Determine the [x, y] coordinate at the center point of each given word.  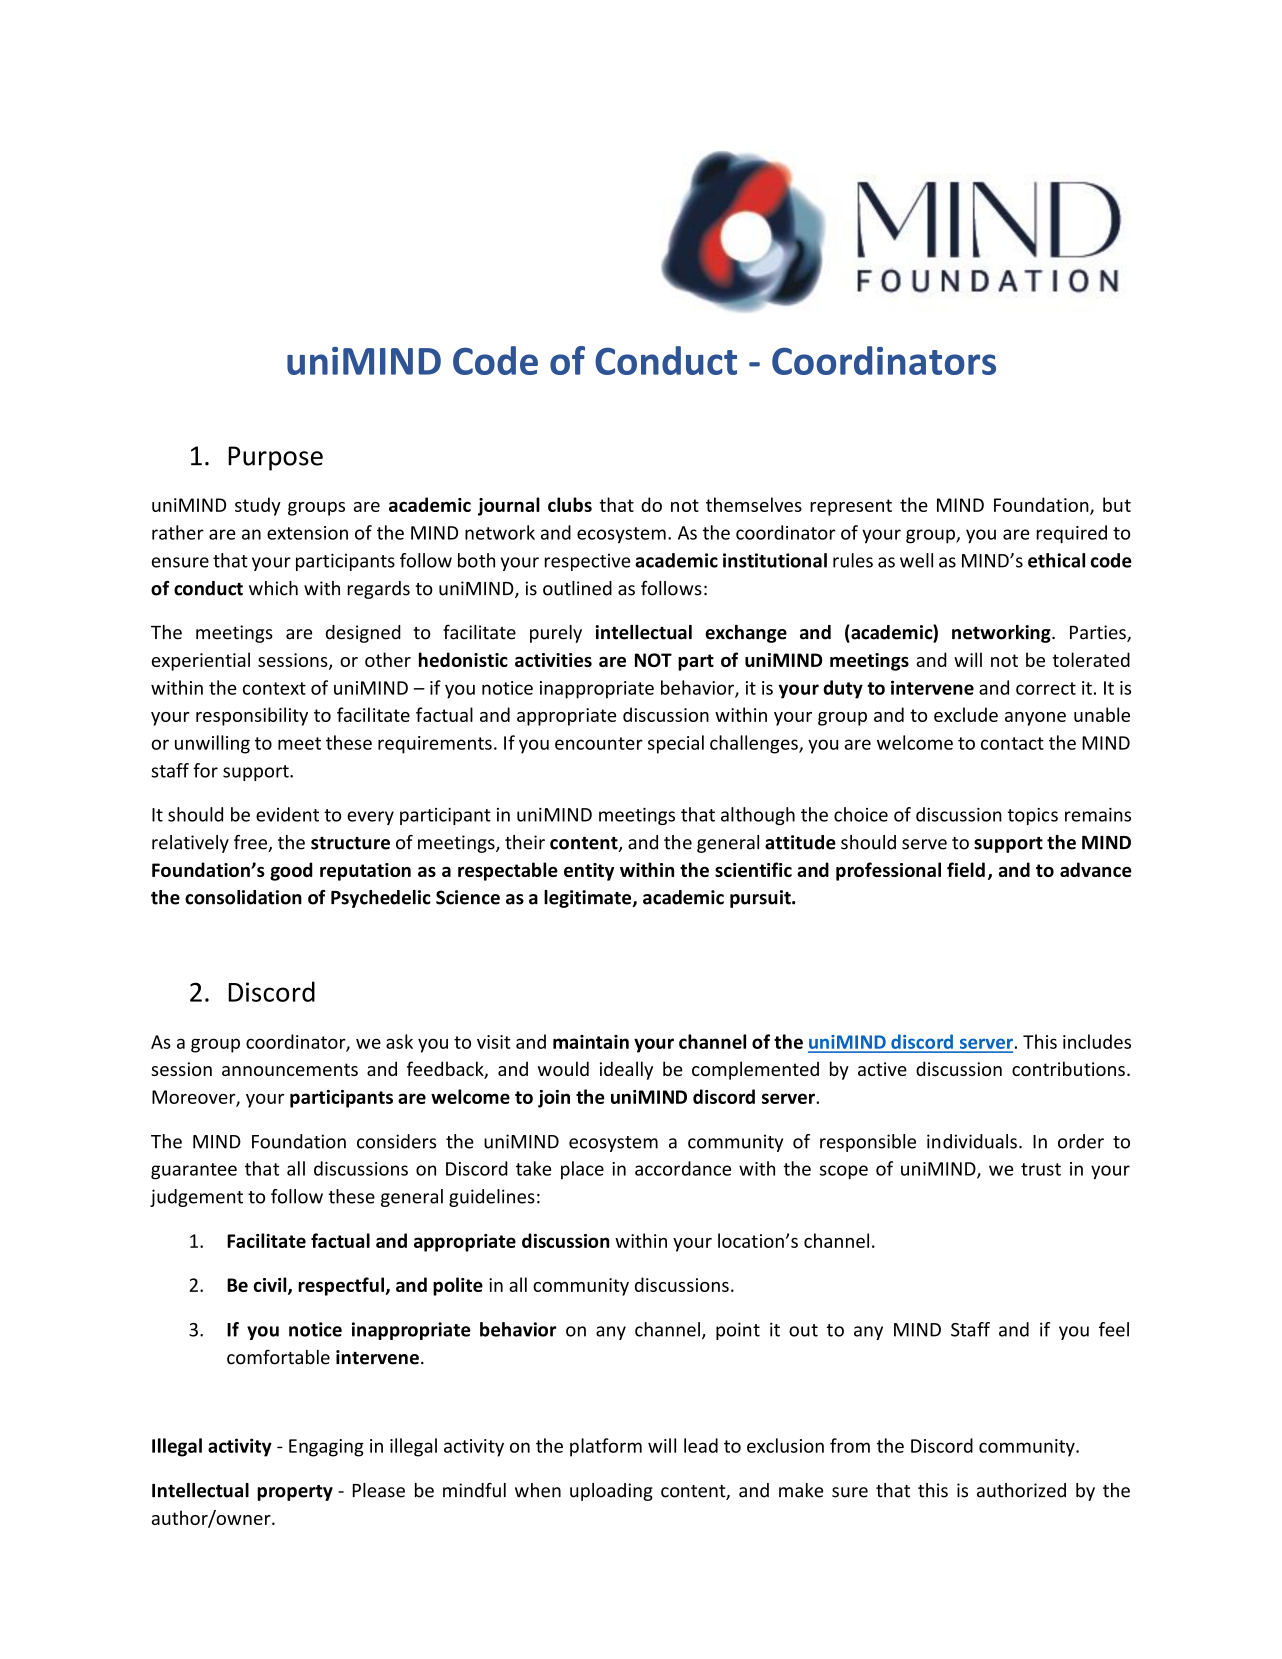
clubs [570, 504]
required [1072, 534]
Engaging [326, 1448]
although [758, 816]
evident [287, 814]
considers [396, 1141]
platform [606, 1447]
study [258, 506]
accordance [683, 1168]
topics [1033, 816]
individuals [972, 1141]
